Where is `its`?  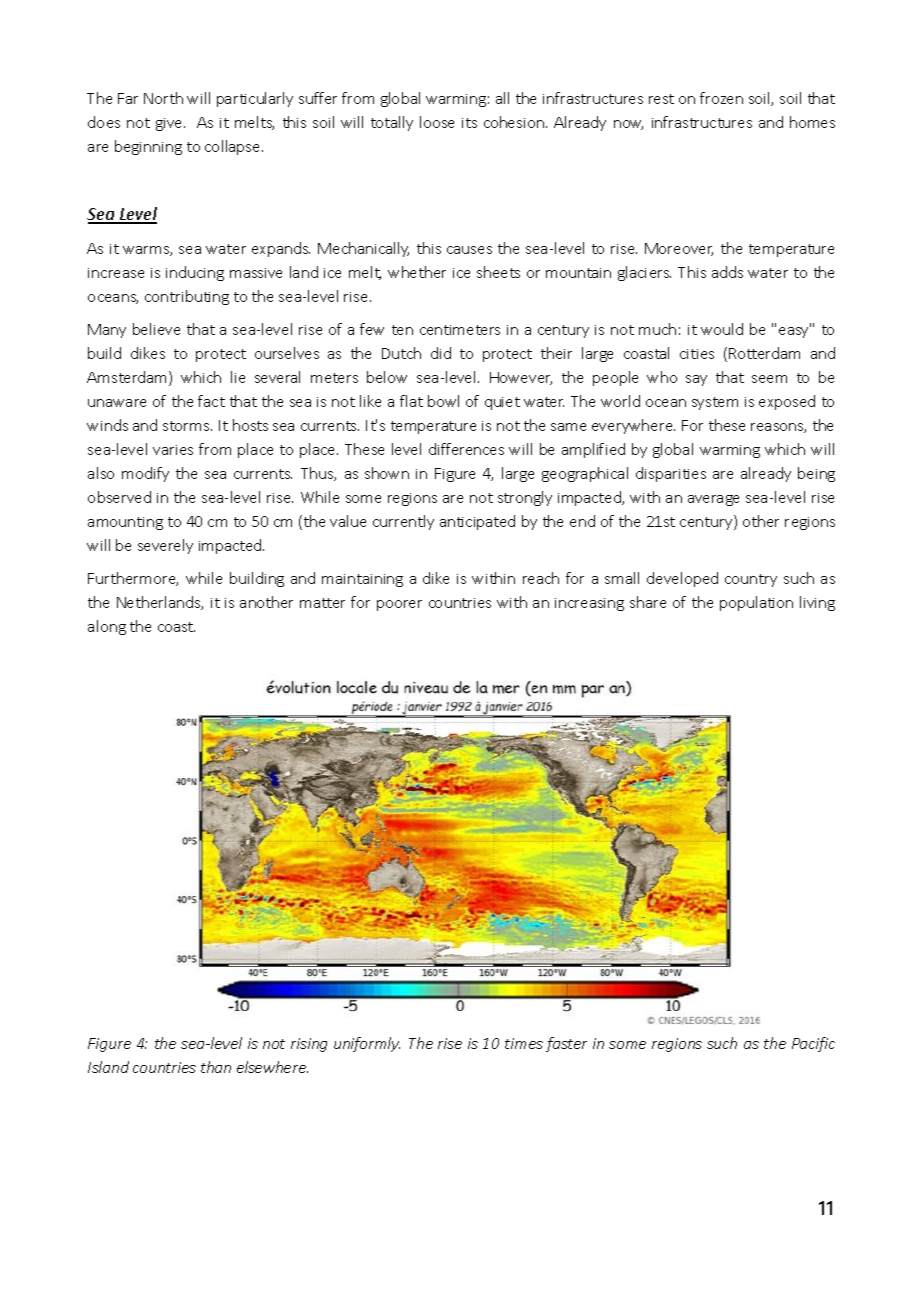
its is located at coordinates (469, 123).
